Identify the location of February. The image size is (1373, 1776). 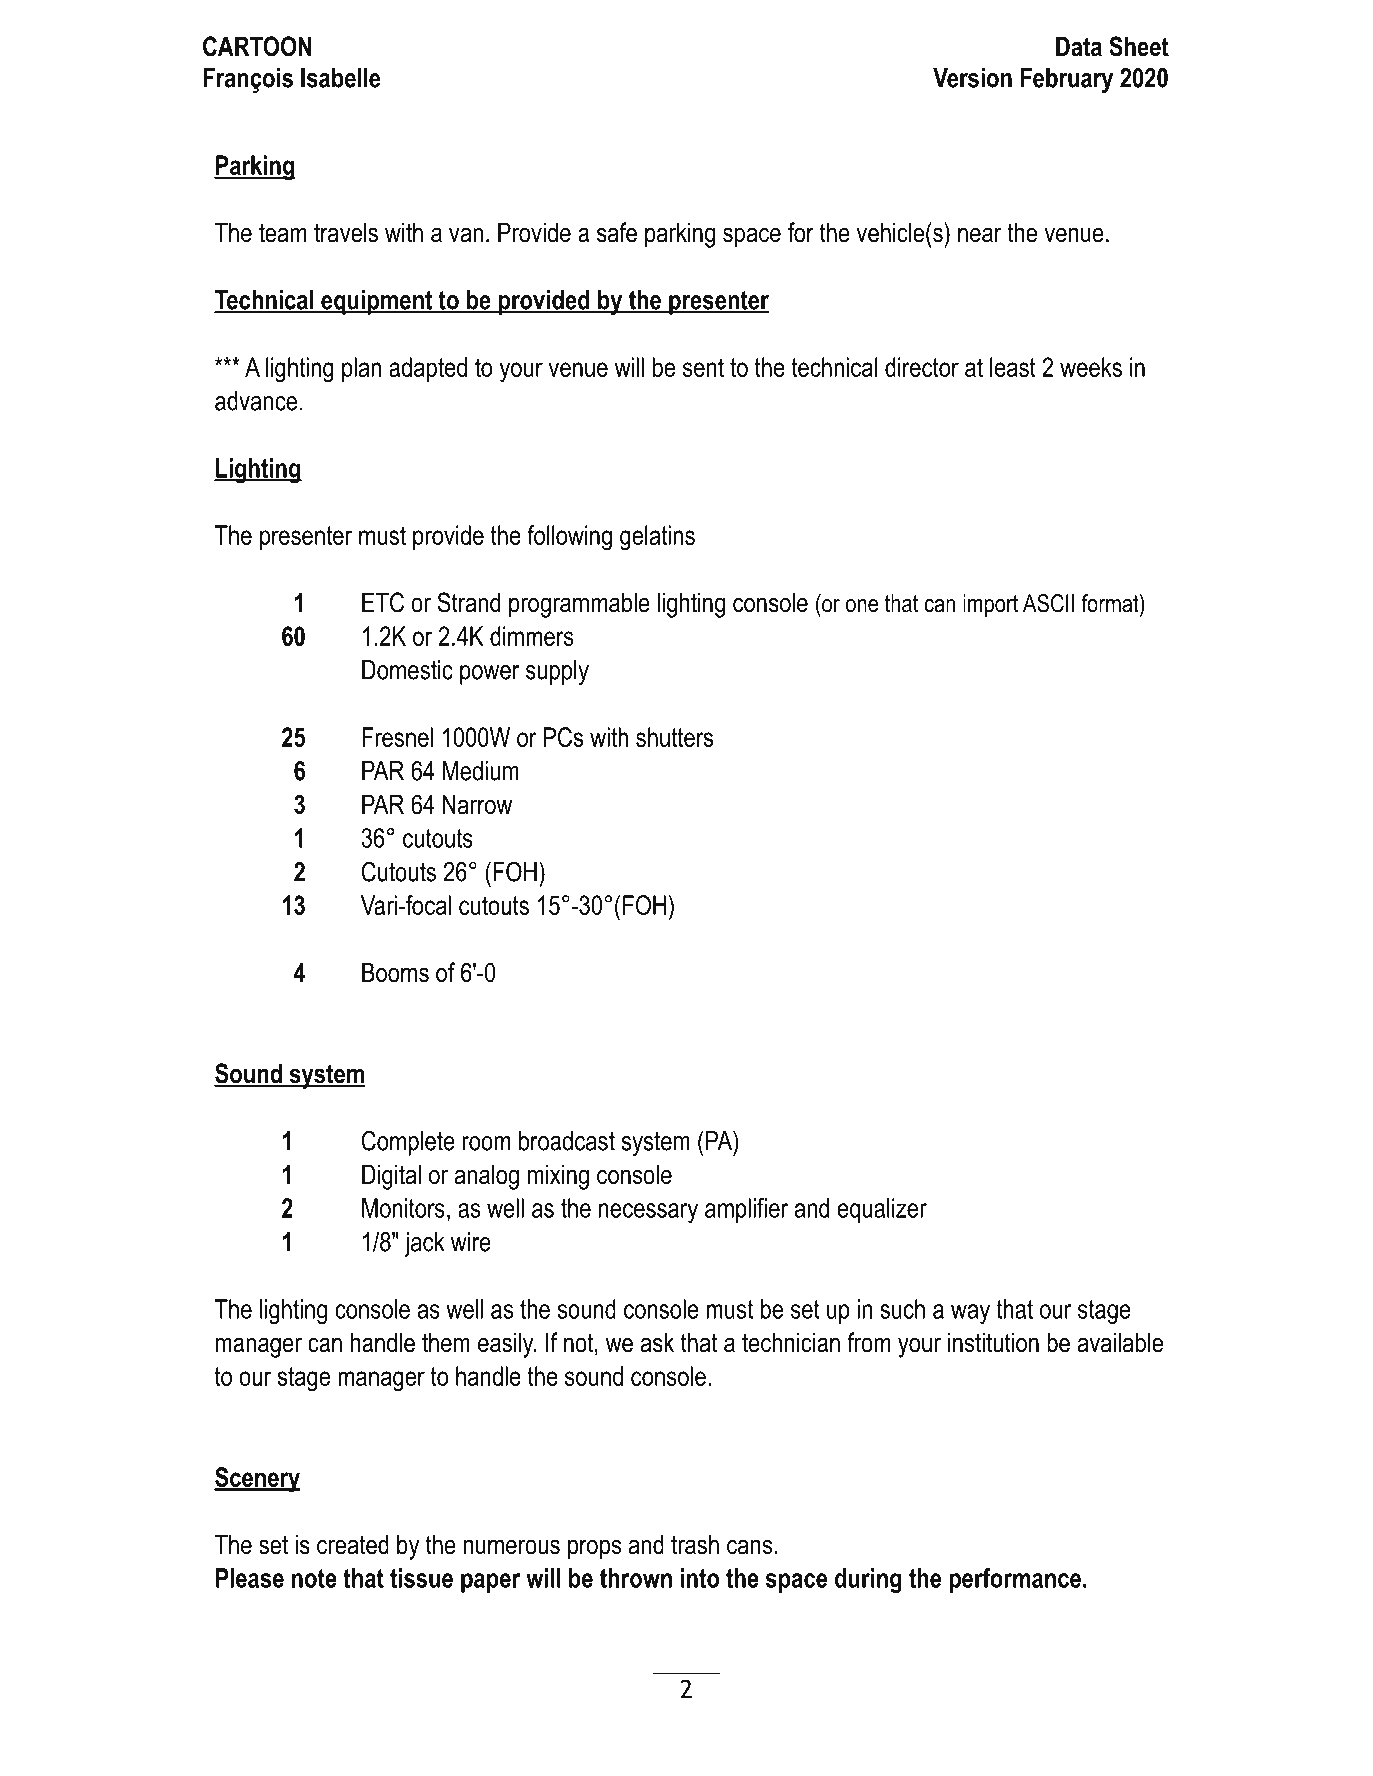
(1067, 80).
